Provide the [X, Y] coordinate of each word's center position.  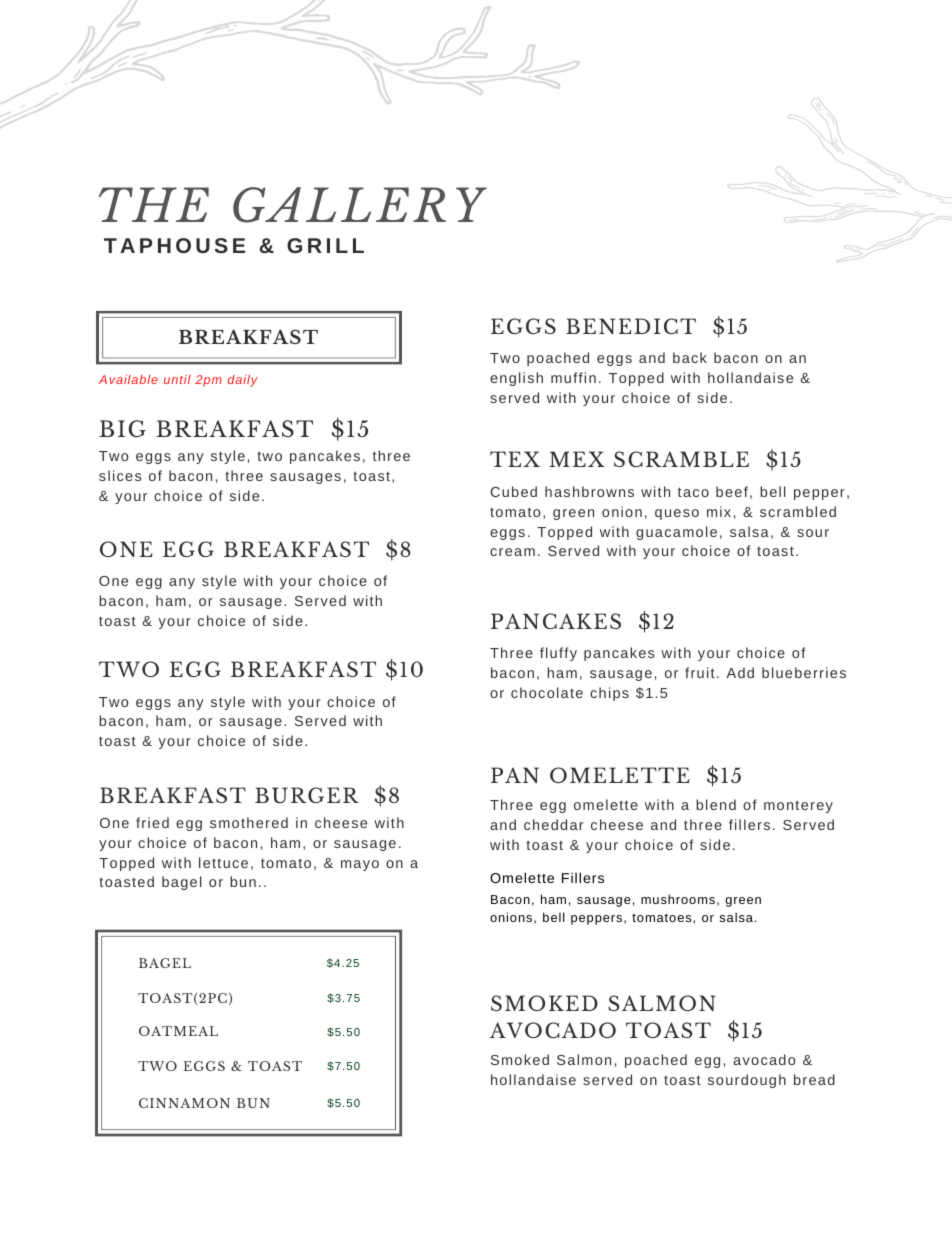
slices [120, 475]
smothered [249, 822]
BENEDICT [631, 326]
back [690, 357]
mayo [360, 865]
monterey [798, 806]
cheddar [554, 824]
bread [814, 1079]
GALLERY [360, 205]
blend [716, 804]
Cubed [513, 491]
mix [719, 511]
